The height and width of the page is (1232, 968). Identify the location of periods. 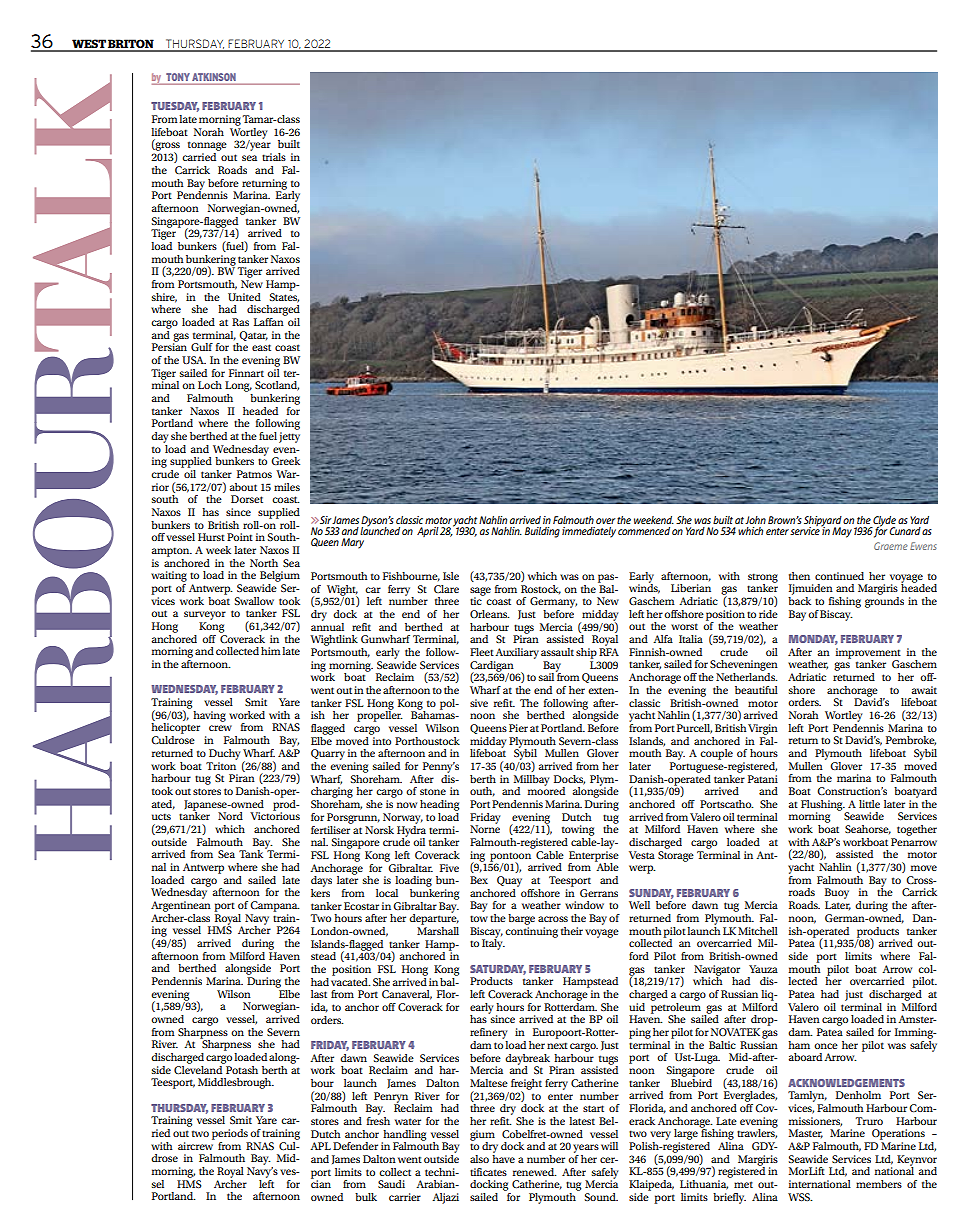
(230, 1134).
